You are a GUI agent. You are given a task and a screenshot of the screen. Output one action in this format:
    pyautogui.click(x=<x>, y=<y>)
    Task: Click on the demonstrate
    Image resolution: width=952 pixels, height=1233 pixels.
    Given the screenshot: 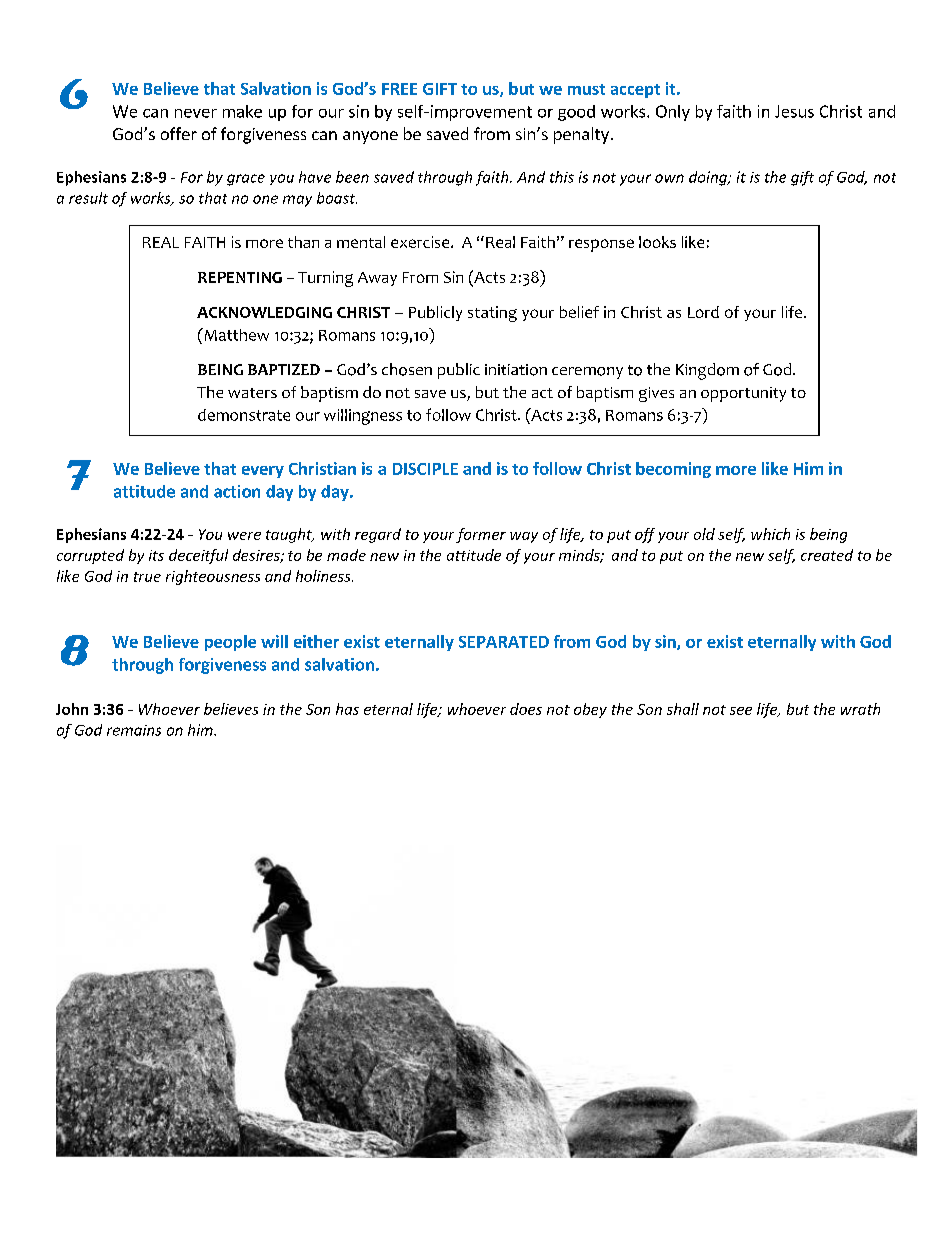 What is the action you would take?
    pyautogui.click(x=244, y=415)
